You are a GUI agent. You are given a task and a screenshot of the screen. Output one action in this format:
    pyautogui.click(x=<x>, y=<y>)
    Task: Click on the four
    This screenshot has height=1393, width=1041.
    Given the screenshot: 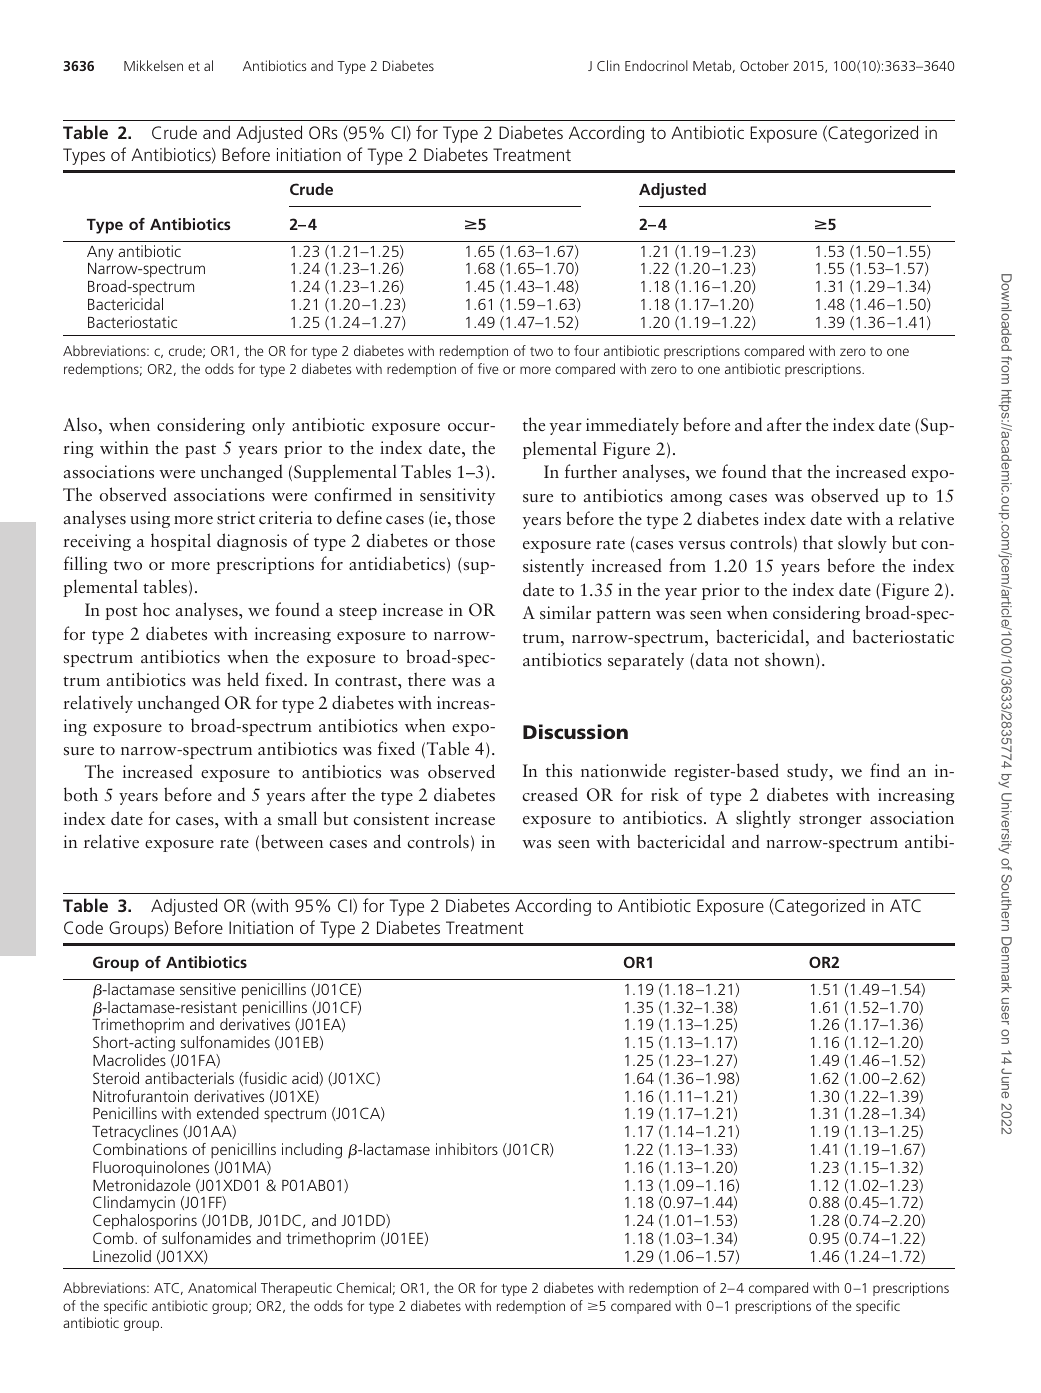 What is the action you would take?
    pyautogui.click(x=586, y=350)
